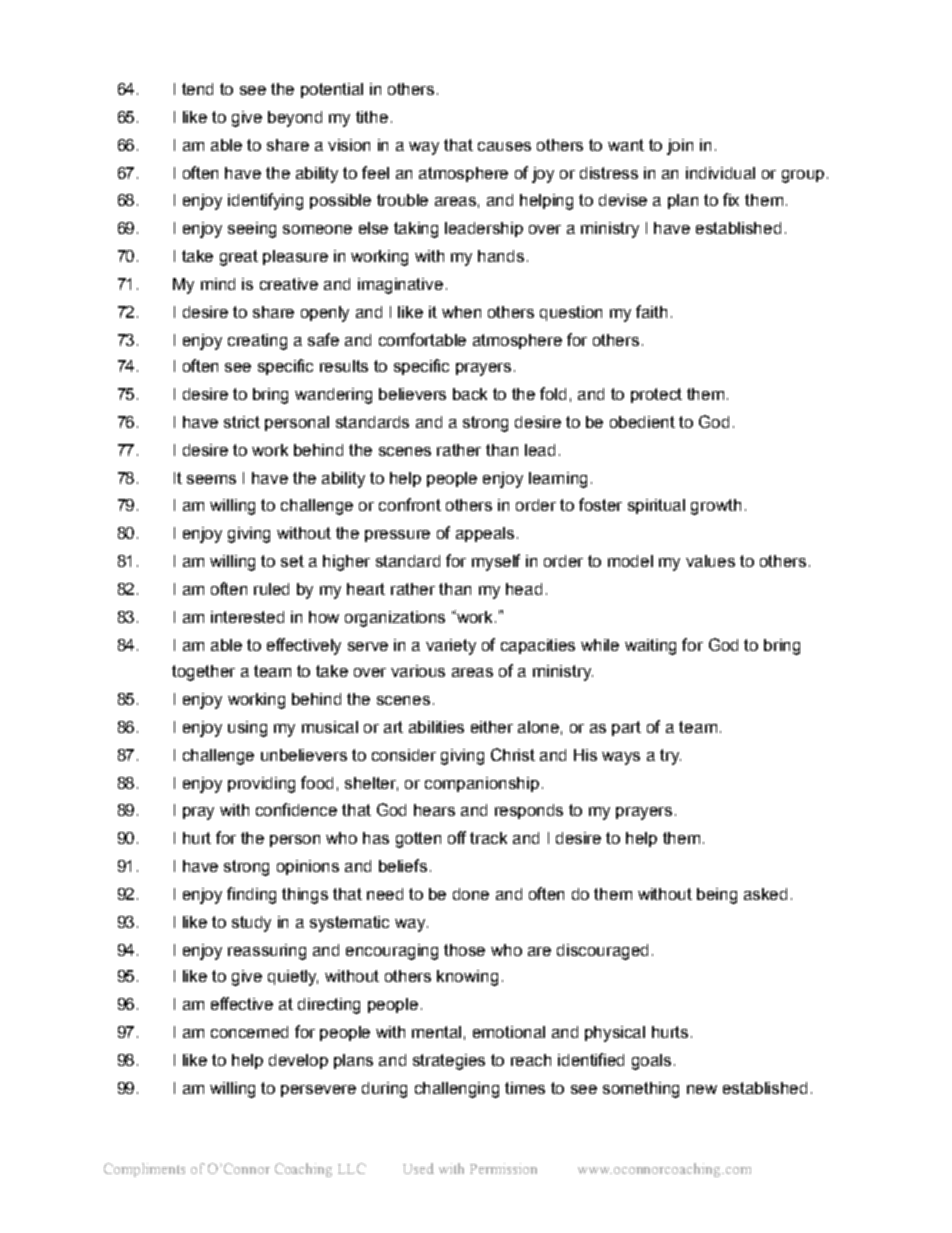  What do you see at coordinates (504, 146) in the image?
I see `causes` at bounding box center [504, 146].
